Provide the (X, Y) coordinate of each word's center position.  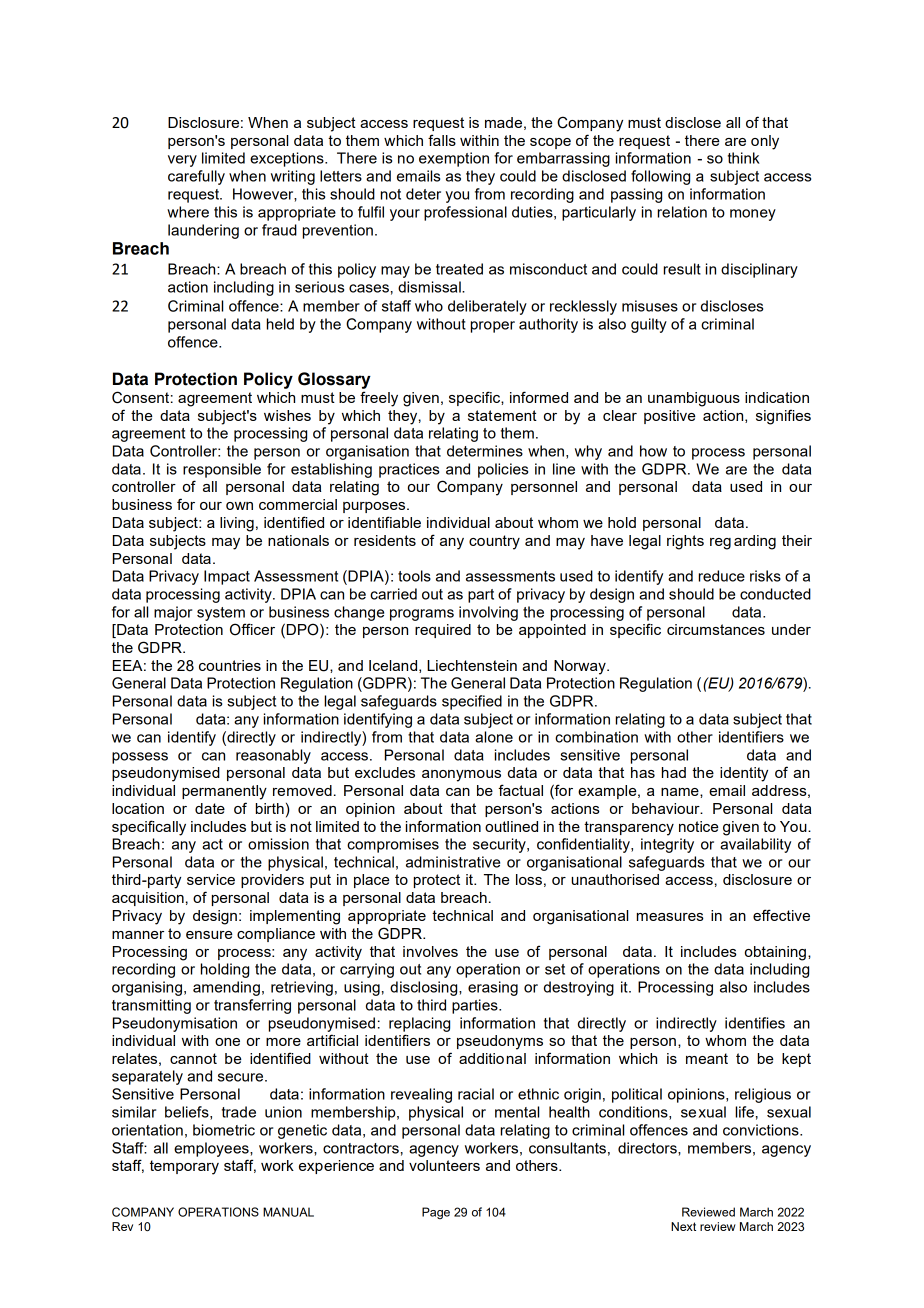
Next (683, 1226)
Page (436, 1213)
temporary (184, 1167)
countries (230, 665)
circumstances (716, 629)
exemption (454, 159)
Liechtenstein (472, 665)
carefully (196, 177)
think (744, 158)
